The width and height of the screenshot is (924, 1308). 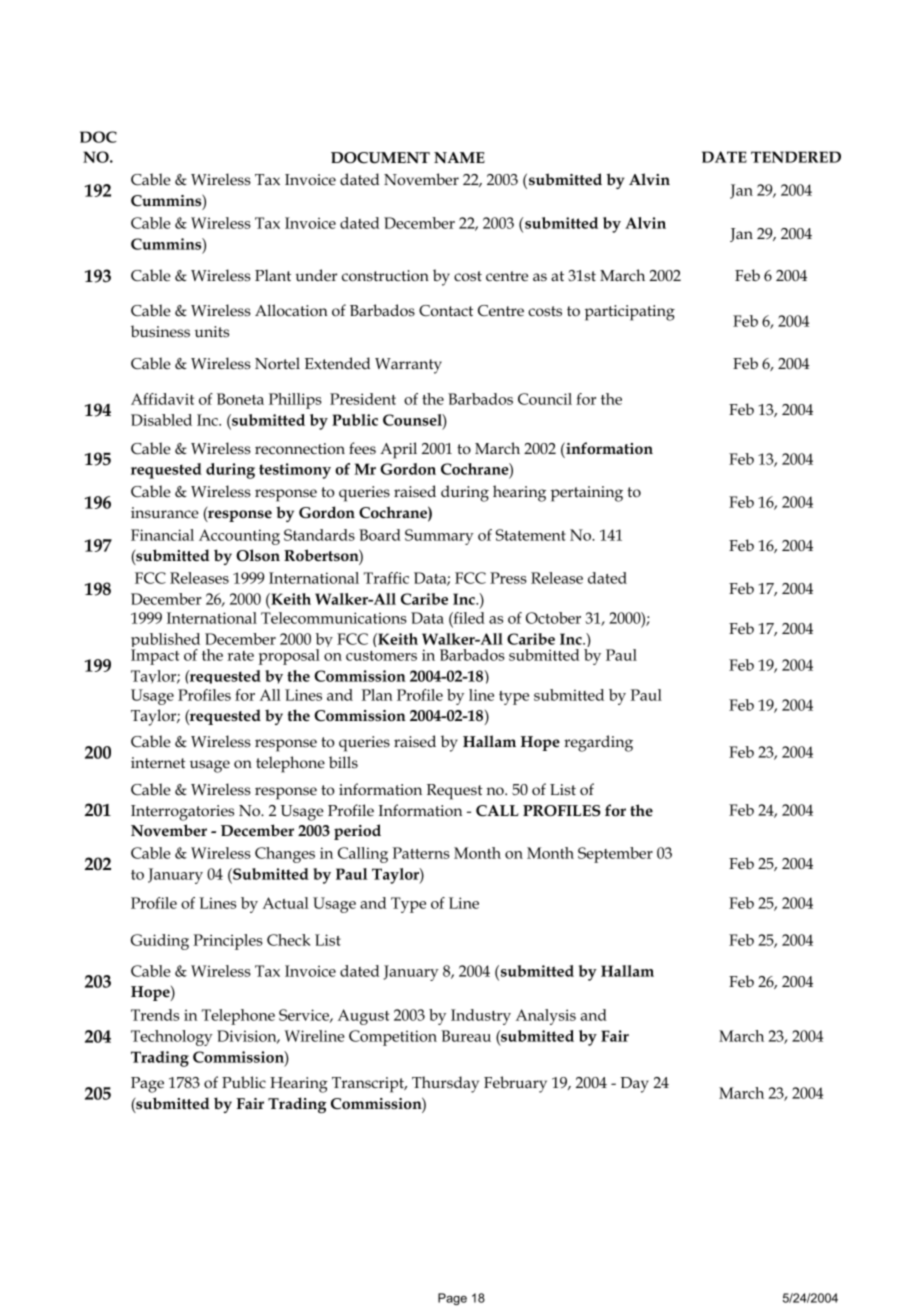 What do you see at coordinates (587, 494) in the screenshot?
I see `pertaining` at bounding box center [587, 494].
